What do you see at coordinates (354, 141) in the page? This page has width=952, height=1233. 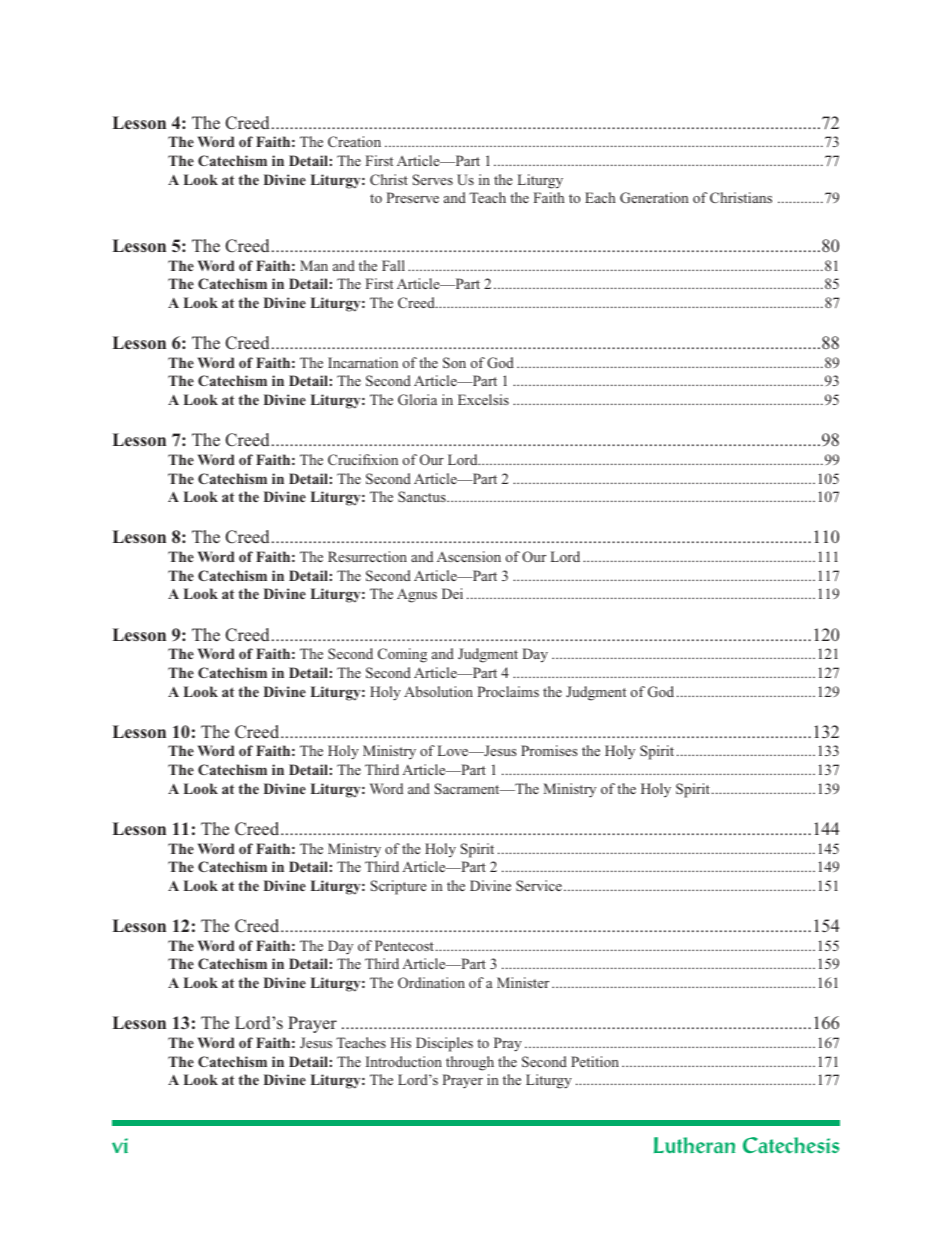 I see `Creation` at bounding box center [354, 141].
